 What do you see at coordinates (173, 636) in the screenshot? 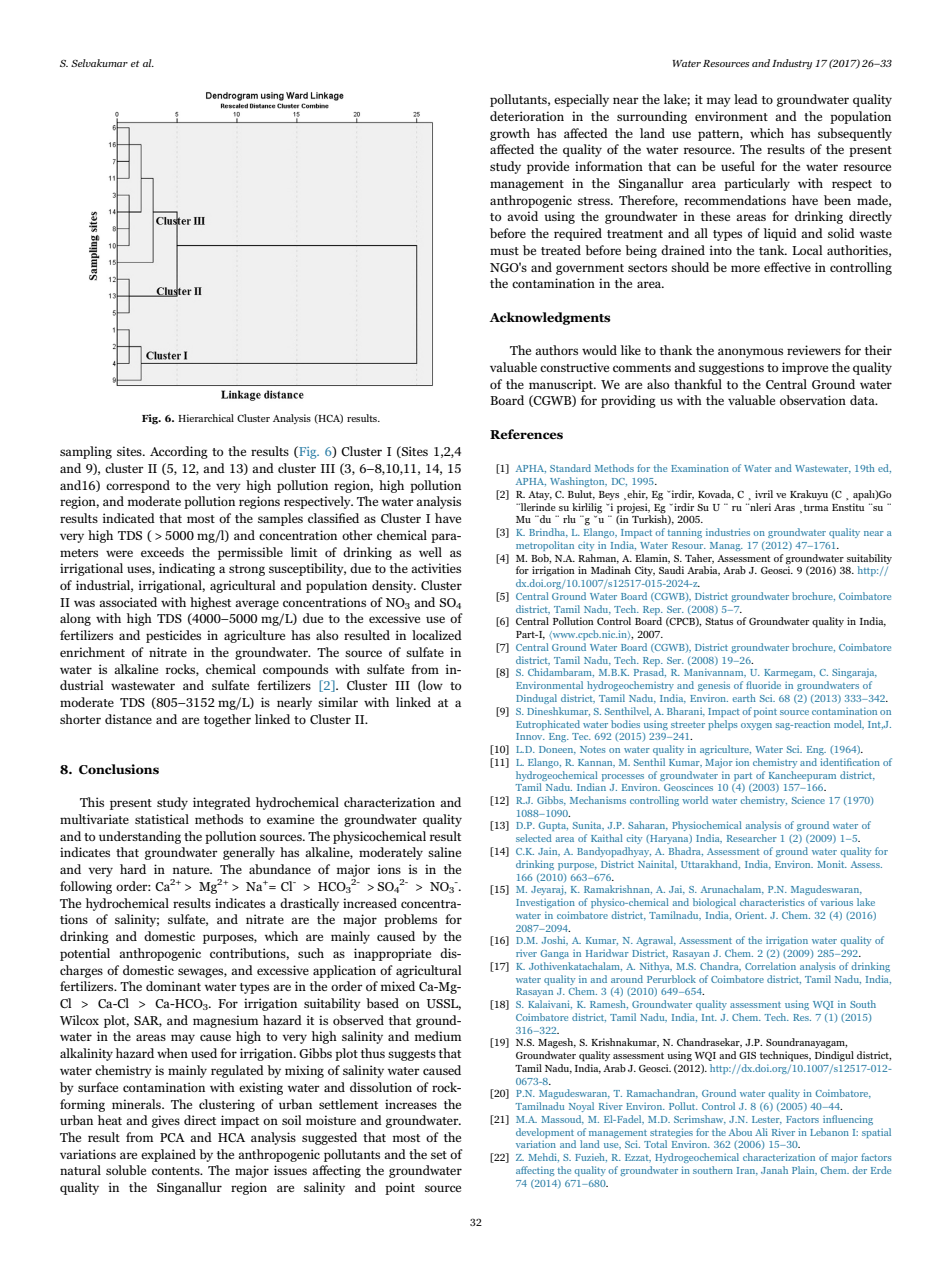
I see `pesticides` at bounding box center [173, 636].
